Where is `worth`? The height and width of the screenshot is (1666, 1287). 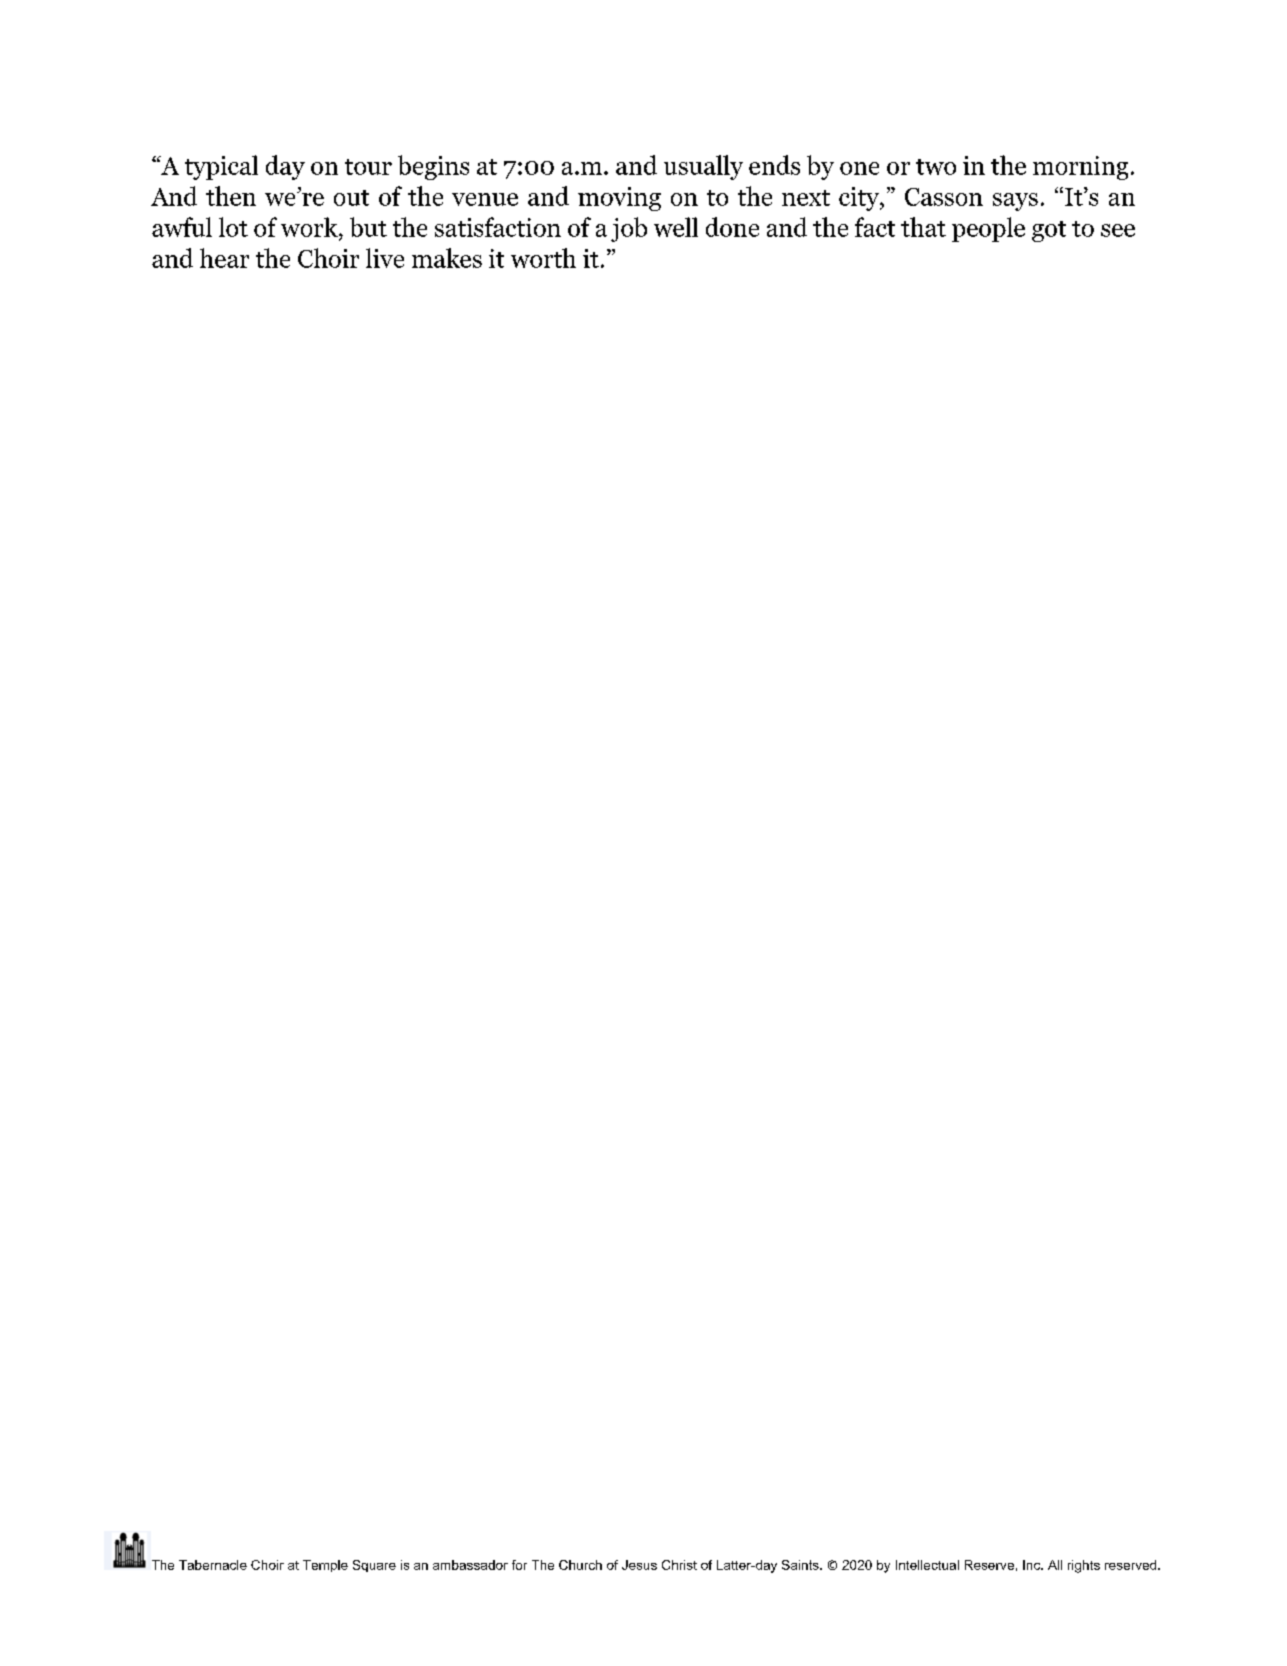
worth is located at coordinates (543, 258).
